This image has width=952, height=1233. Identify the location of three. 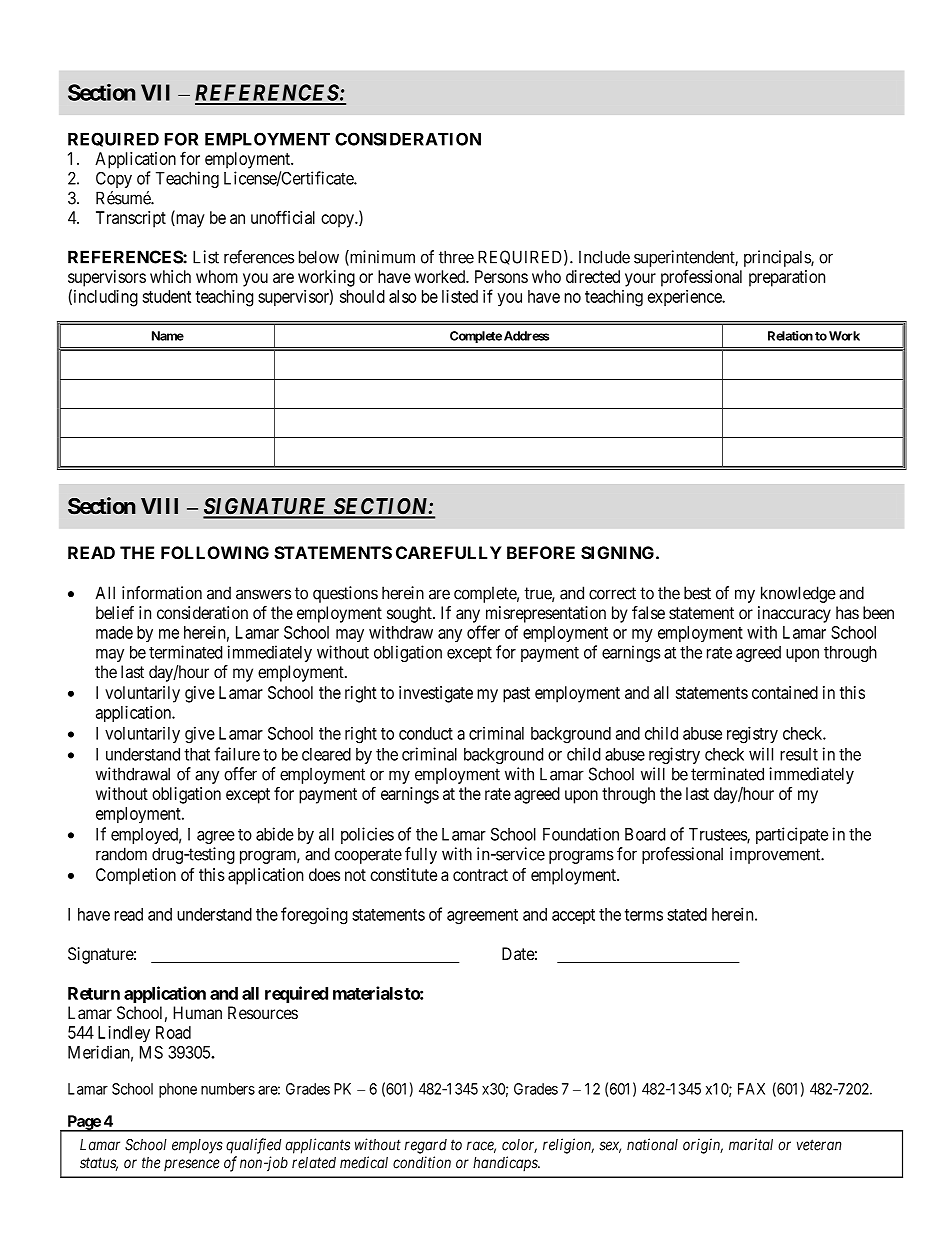
(456, 257).
